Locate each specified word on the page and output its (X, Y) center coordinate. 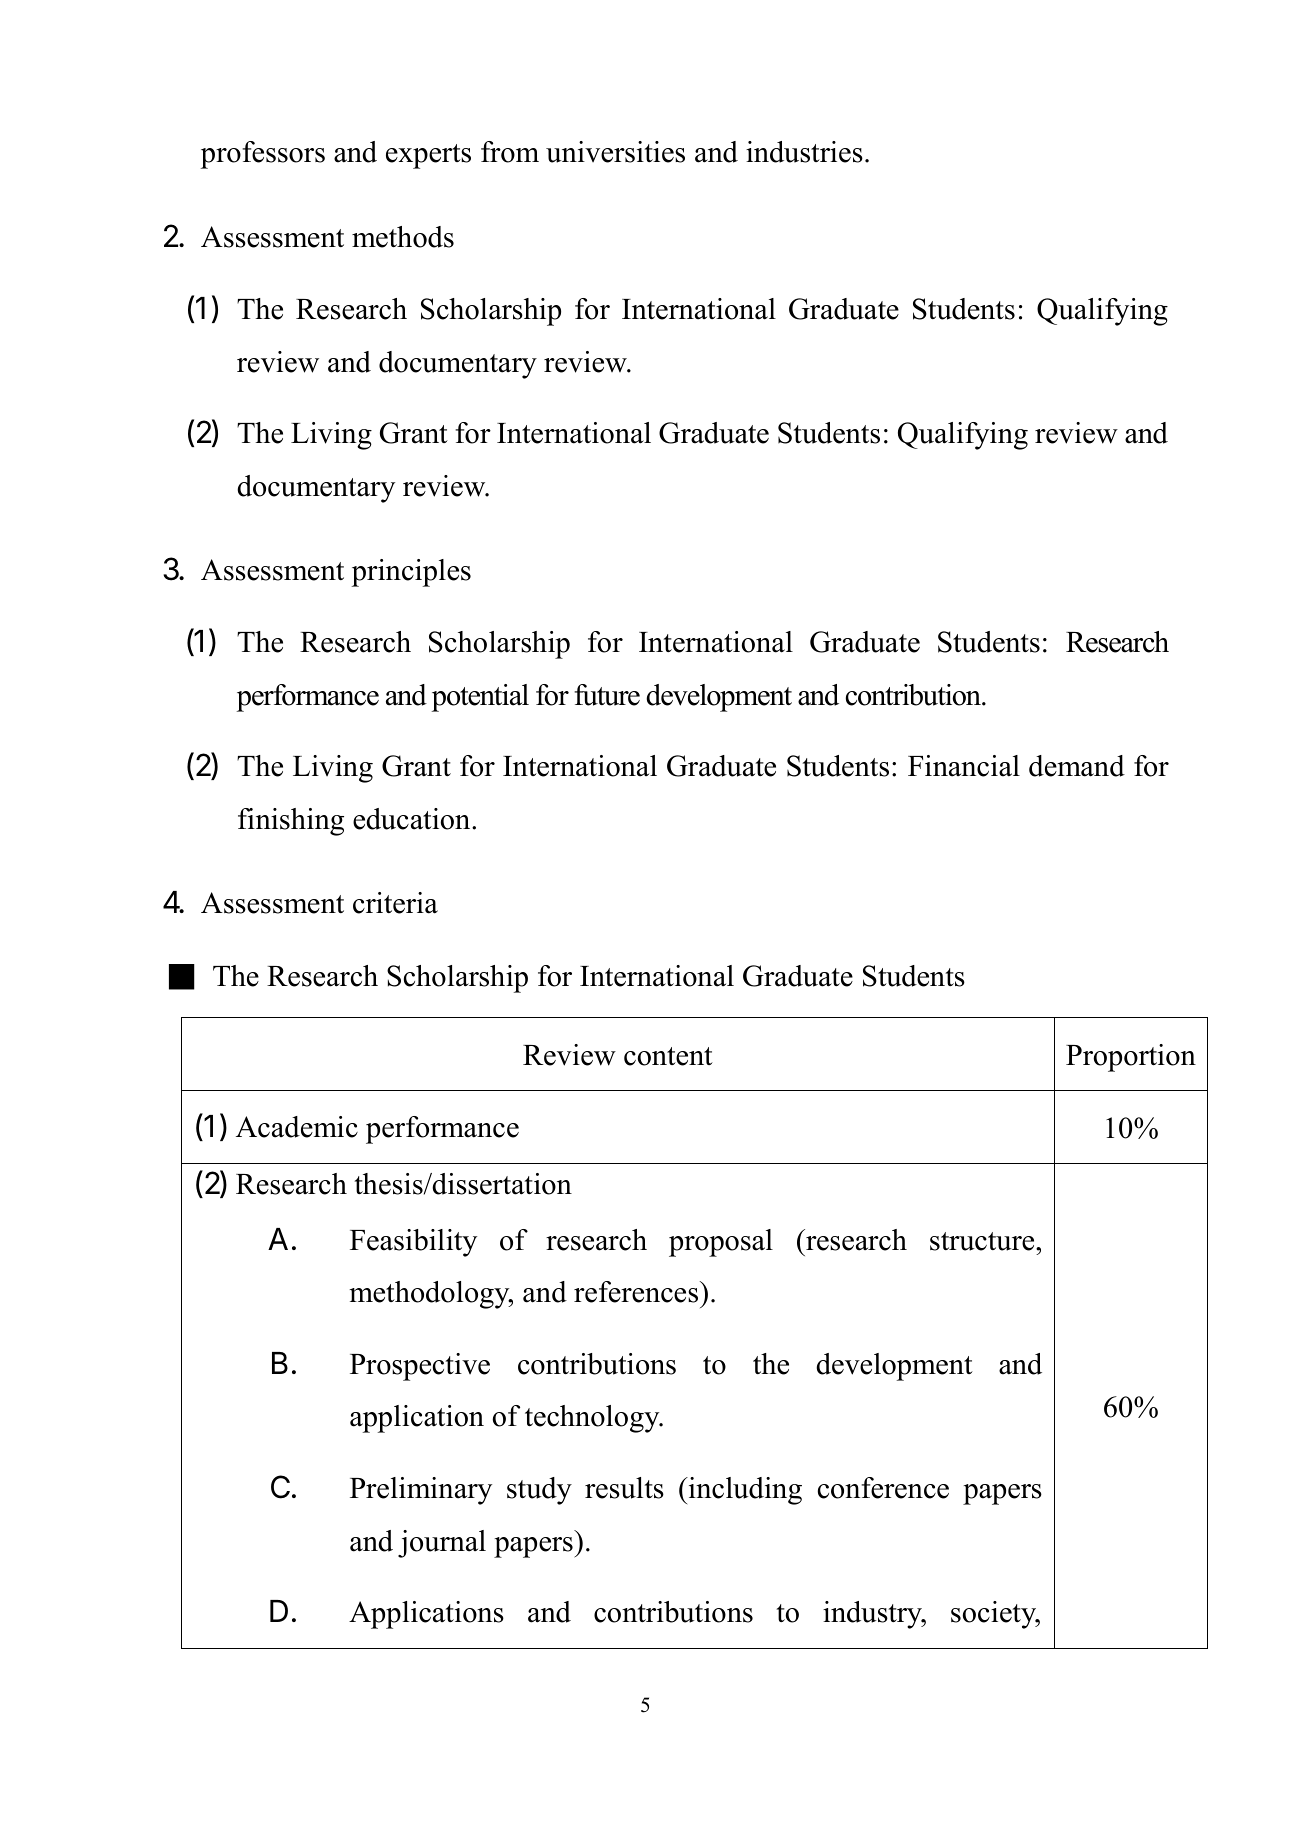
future (607, 695)
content (668, 1056)
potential (480, 698)
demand (1077, 766)
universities (615, 152)
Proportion (1131, 1058)
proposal (721, 1243)
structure (983, 1241)
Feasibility (413, 1243)
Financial (964, 766)
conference (883, 1488)
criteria (395, 903)
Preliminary (421, 1491)
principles (411, 573)
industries (804, 152)
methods (403, 237)
